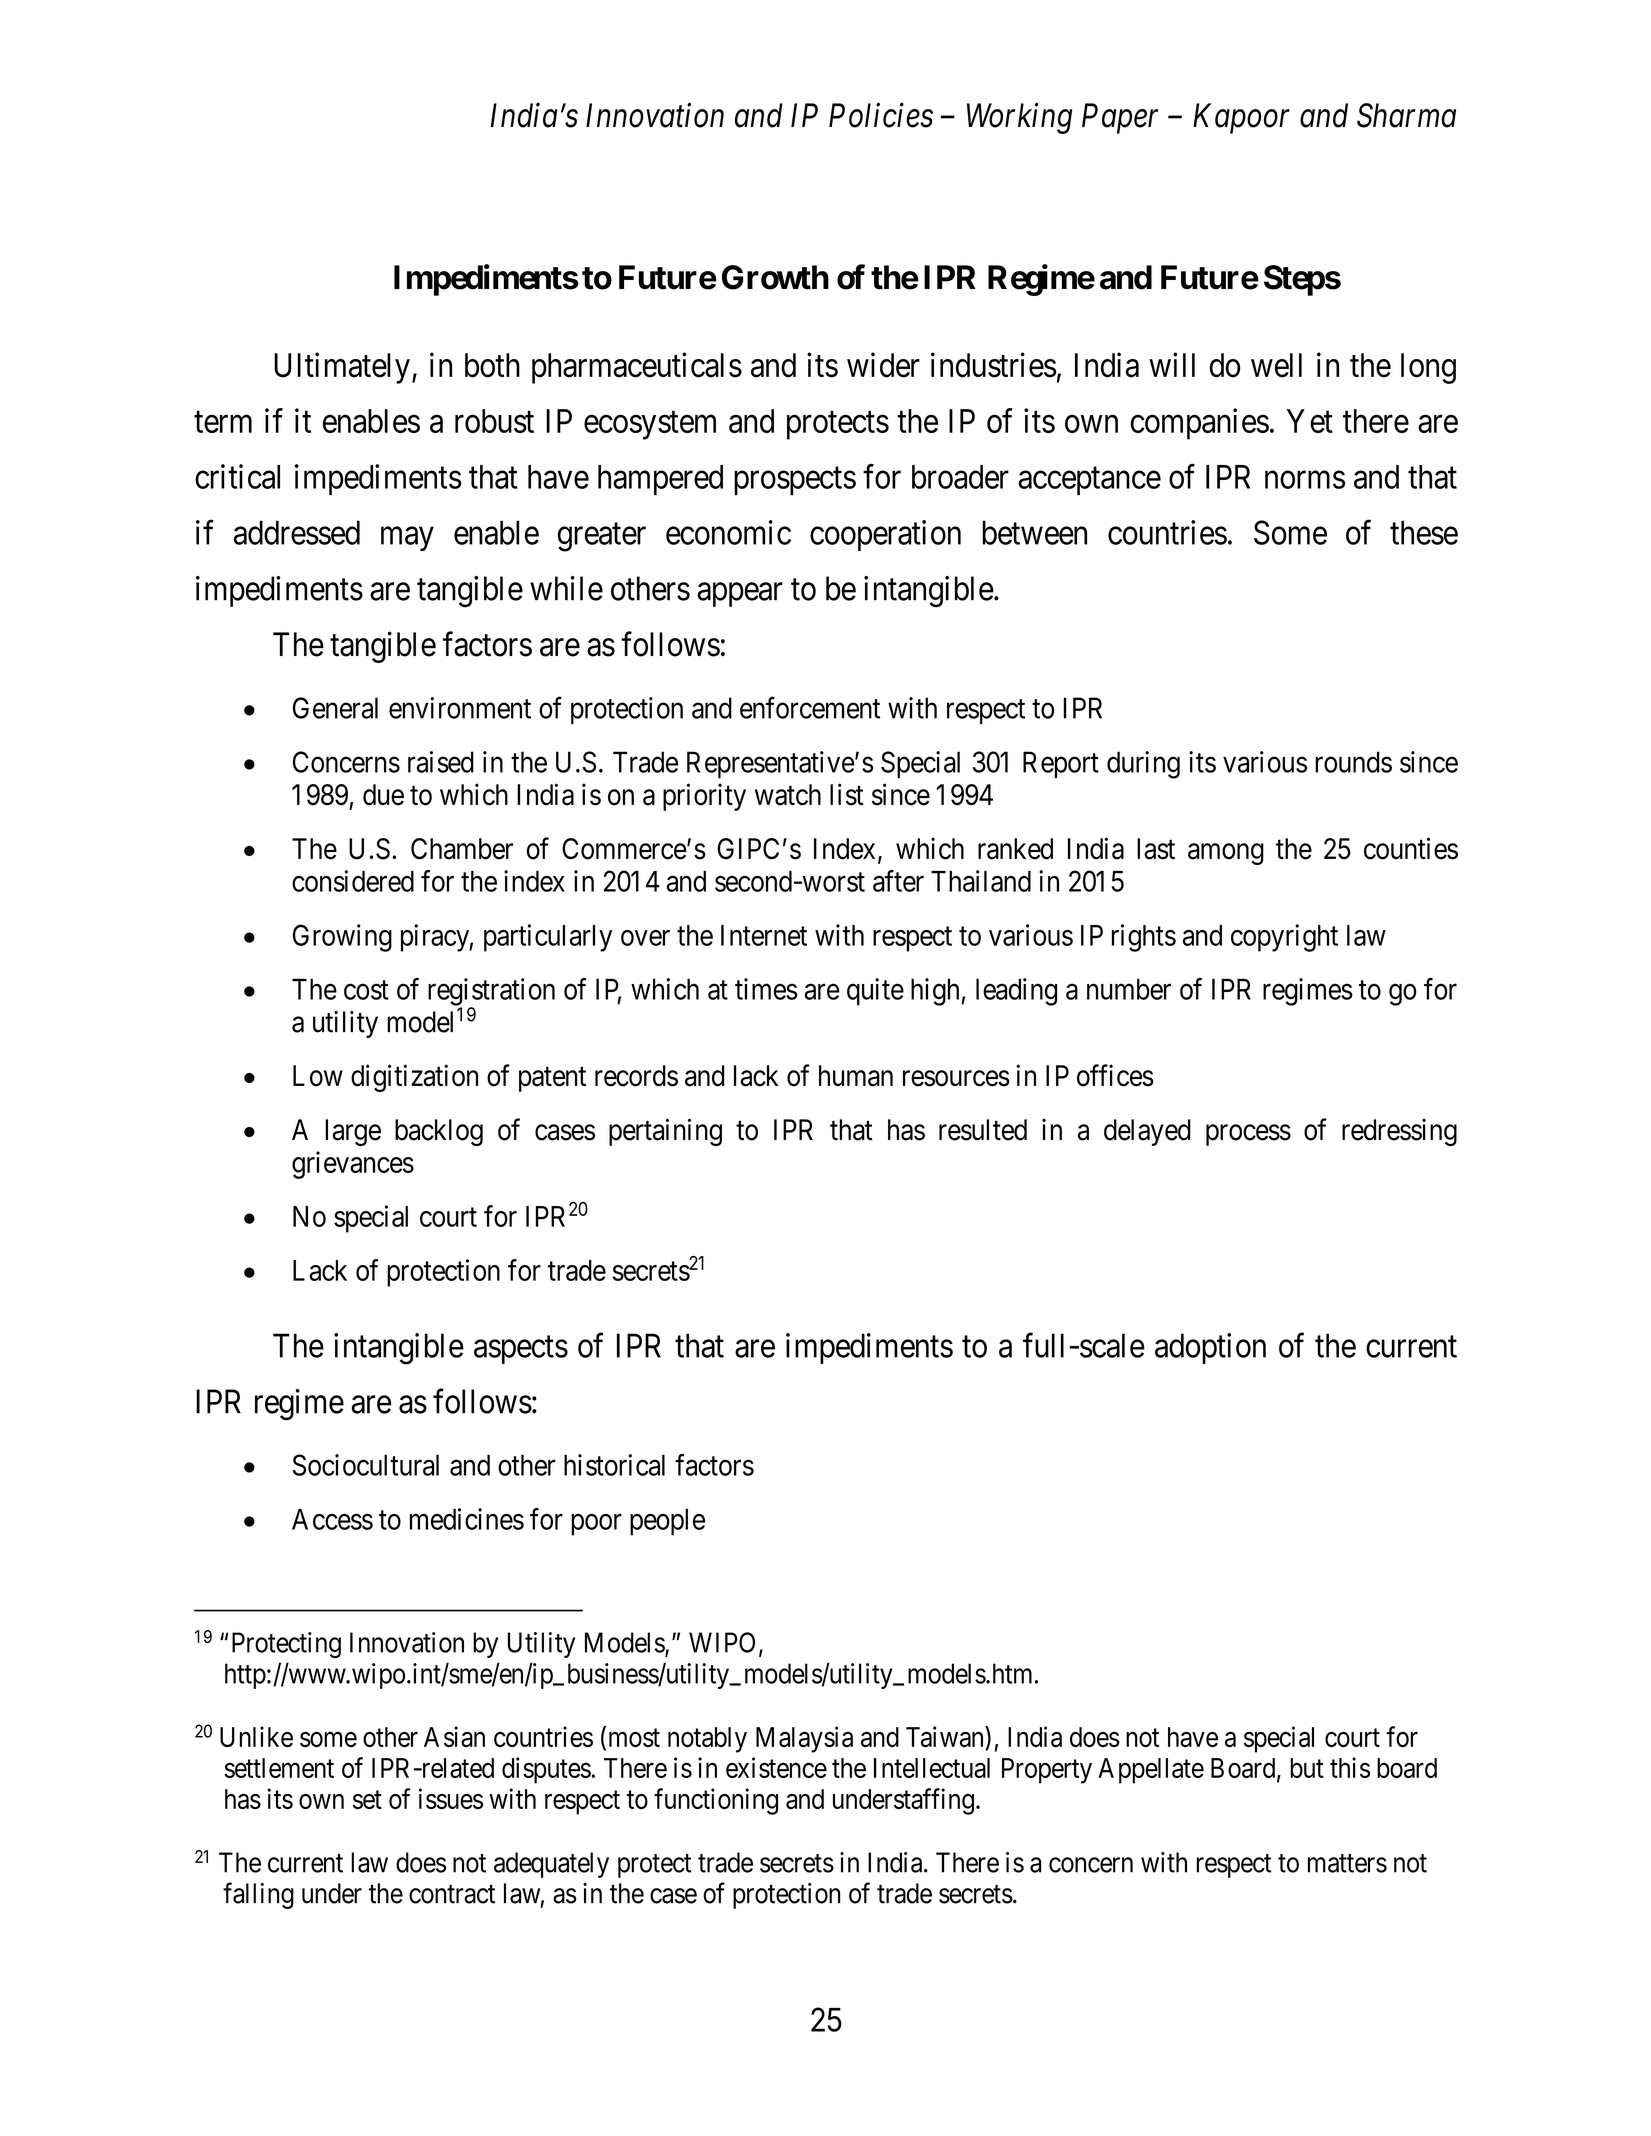 The image size is (1651, 2136). Describe the element at coordinates (1307, 1768) in the screenshot. I see `but` at that location.
